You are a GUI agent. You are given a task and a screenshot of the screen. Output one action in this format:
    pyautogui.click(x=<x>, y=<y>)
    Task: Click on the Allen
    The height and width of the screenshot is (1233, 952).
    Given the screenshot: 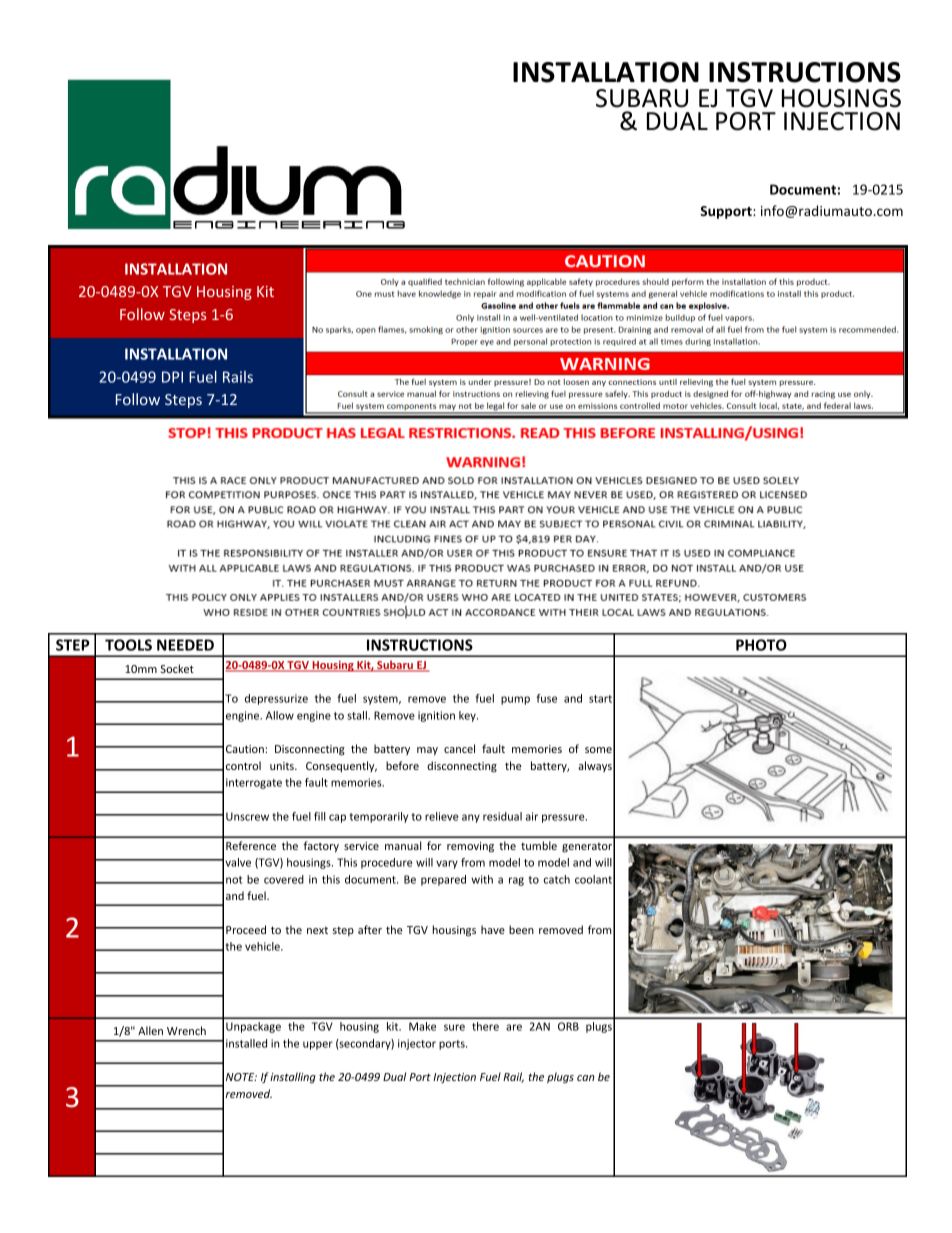 What is the action you would take?
    pyautogui.click(x=150, y=1030)
